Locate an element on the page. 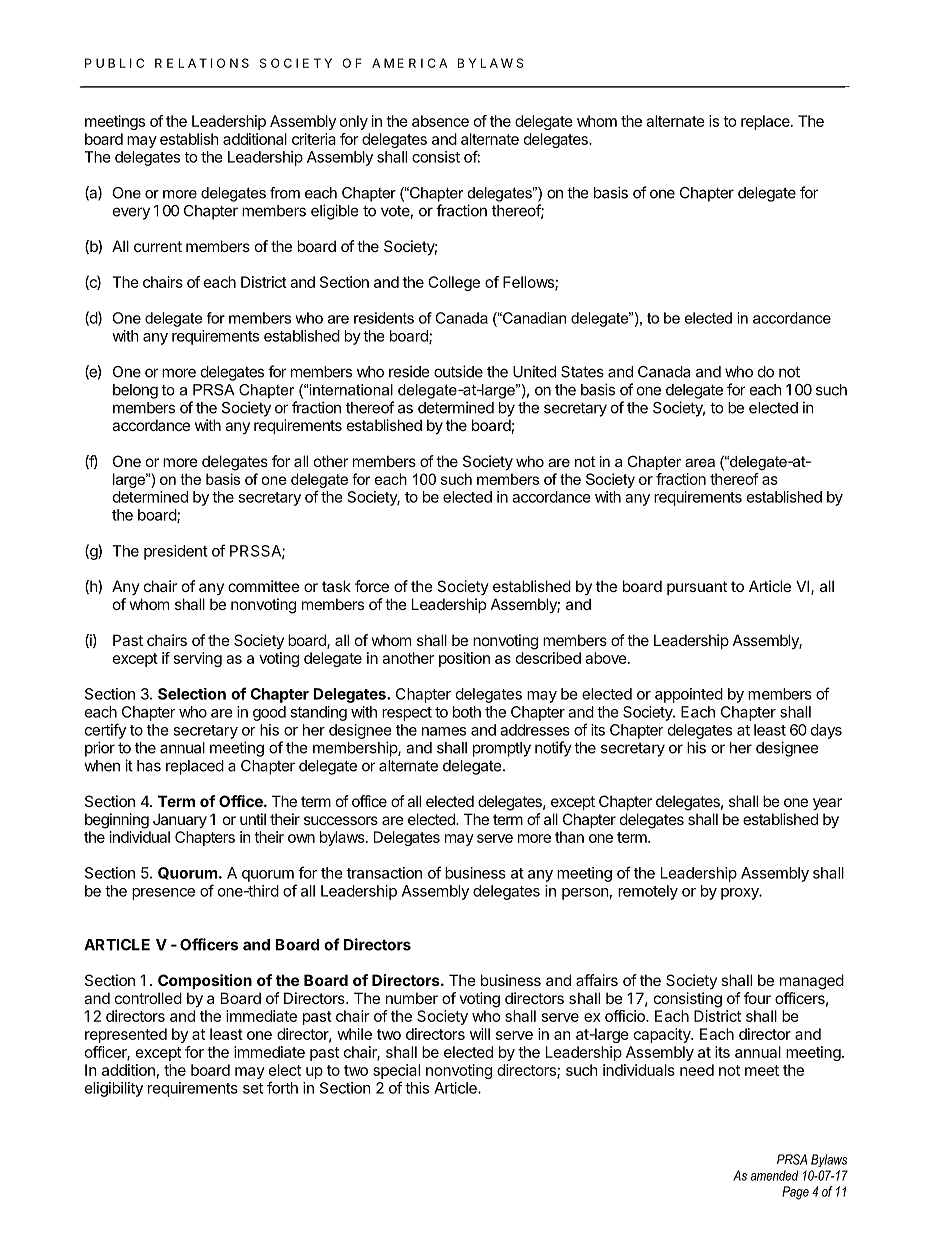 This image has width=952, height=1233. transaction is located at coordinates (384, 873).
